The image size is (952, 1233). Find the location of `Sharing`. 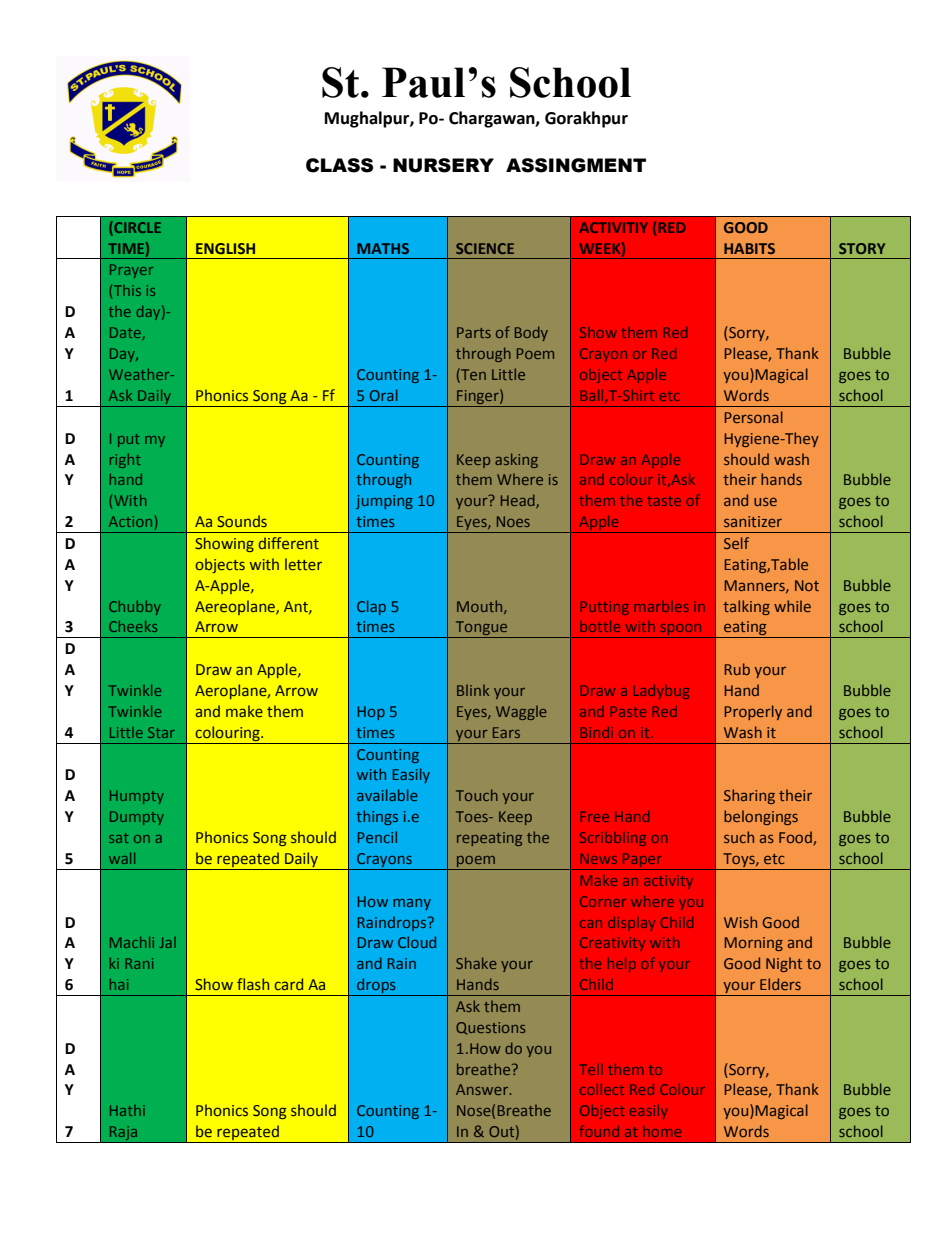

Sharing is located at coordinates (749, 796).
